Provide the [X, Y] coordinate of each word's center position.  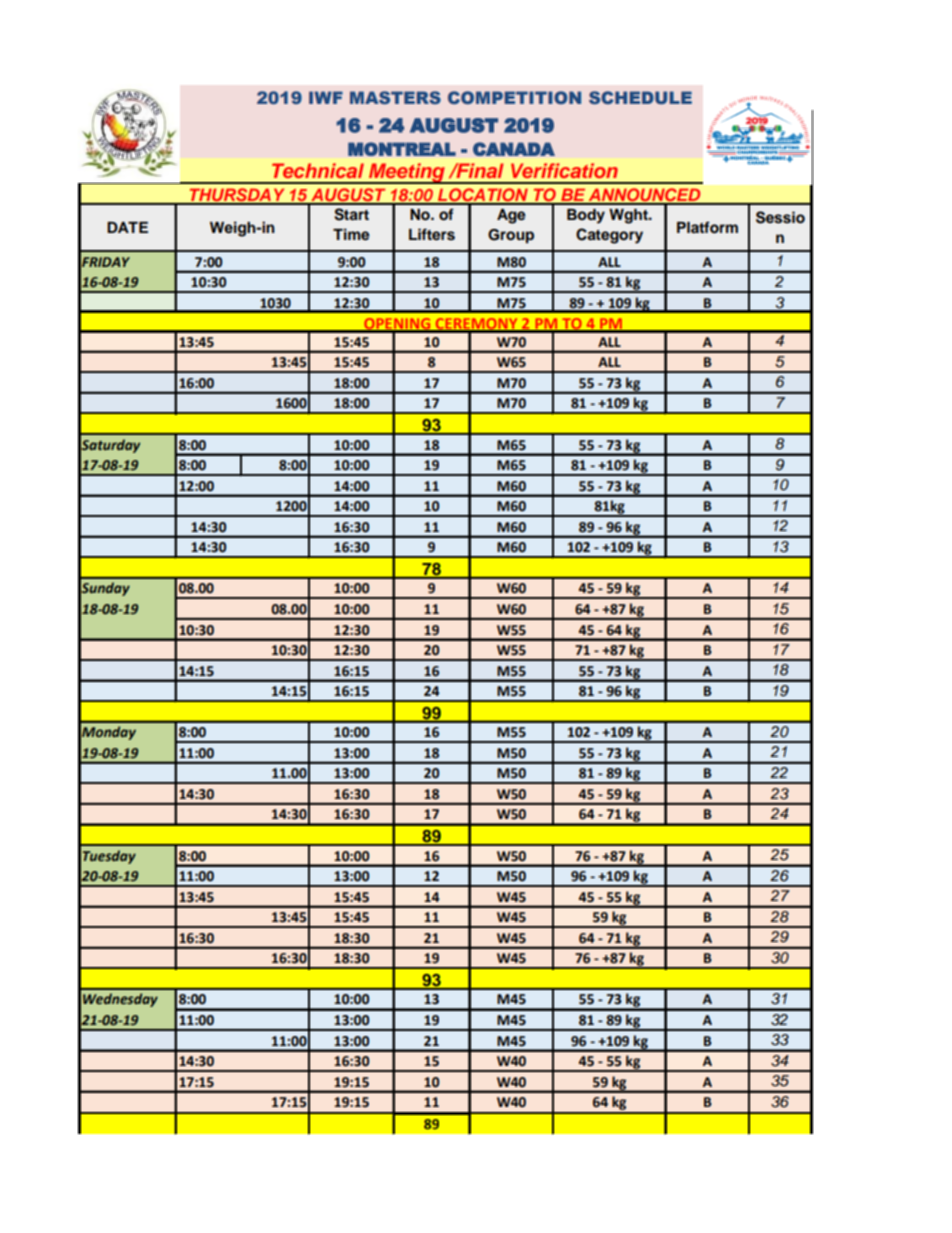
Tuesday [109, 857]
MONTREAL [402, 149]
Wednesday [120, 1000]
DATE [127, 227]
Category [609, 236]
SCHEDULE [640, 97]
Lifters [432, 234]
